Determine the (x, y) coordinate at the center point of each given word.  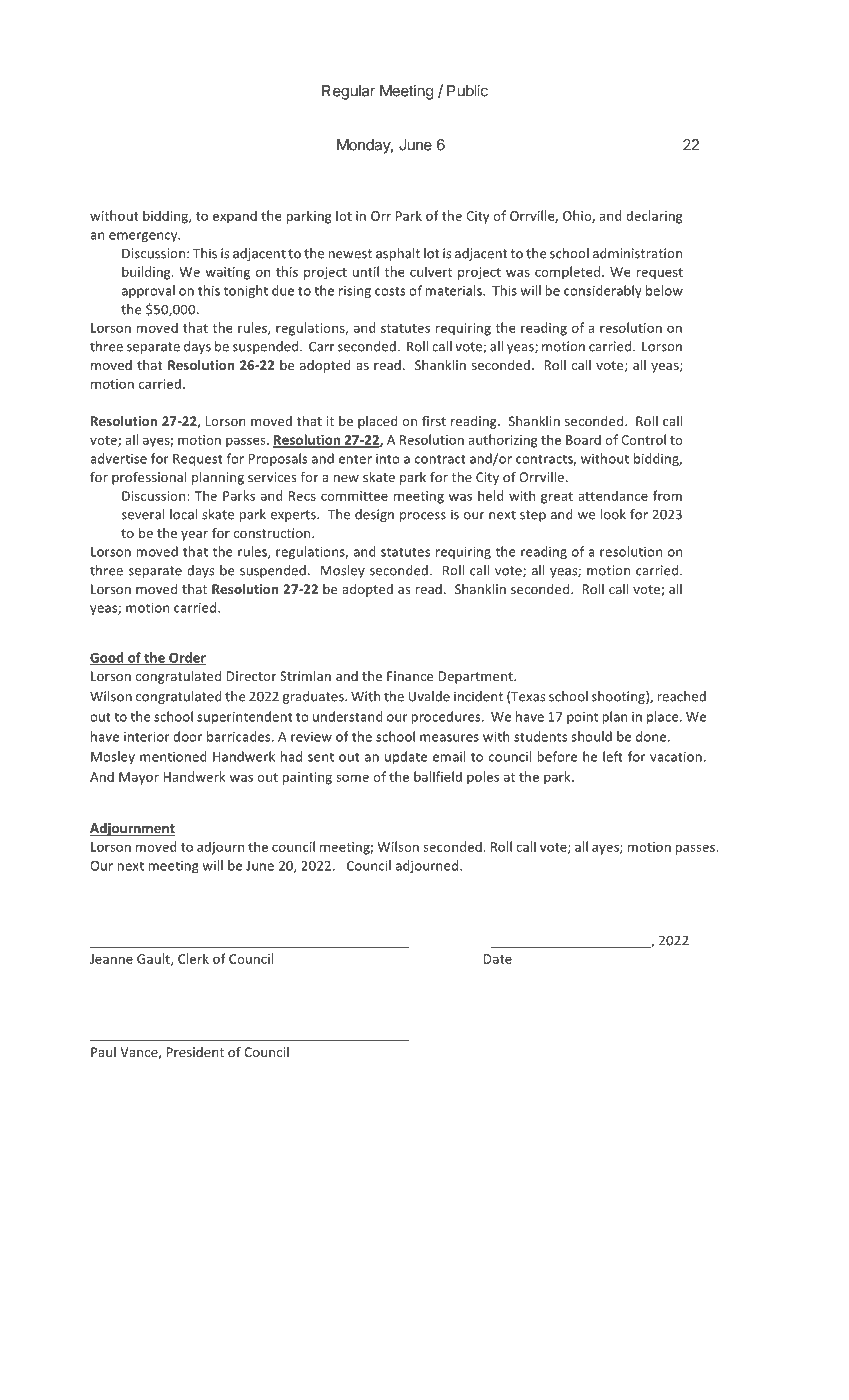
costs (390, 291)
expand (235, 217)
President (195, 1052)
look (613, 514)
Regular (348, 92)
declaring (654, 217)
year (194, 536)
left (613, 756)
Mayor (139, 778)
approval (148, 291)
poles (483, 778)
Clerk (193, 958)
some (352, 778)
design (374, 515)
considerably (603, 291)
